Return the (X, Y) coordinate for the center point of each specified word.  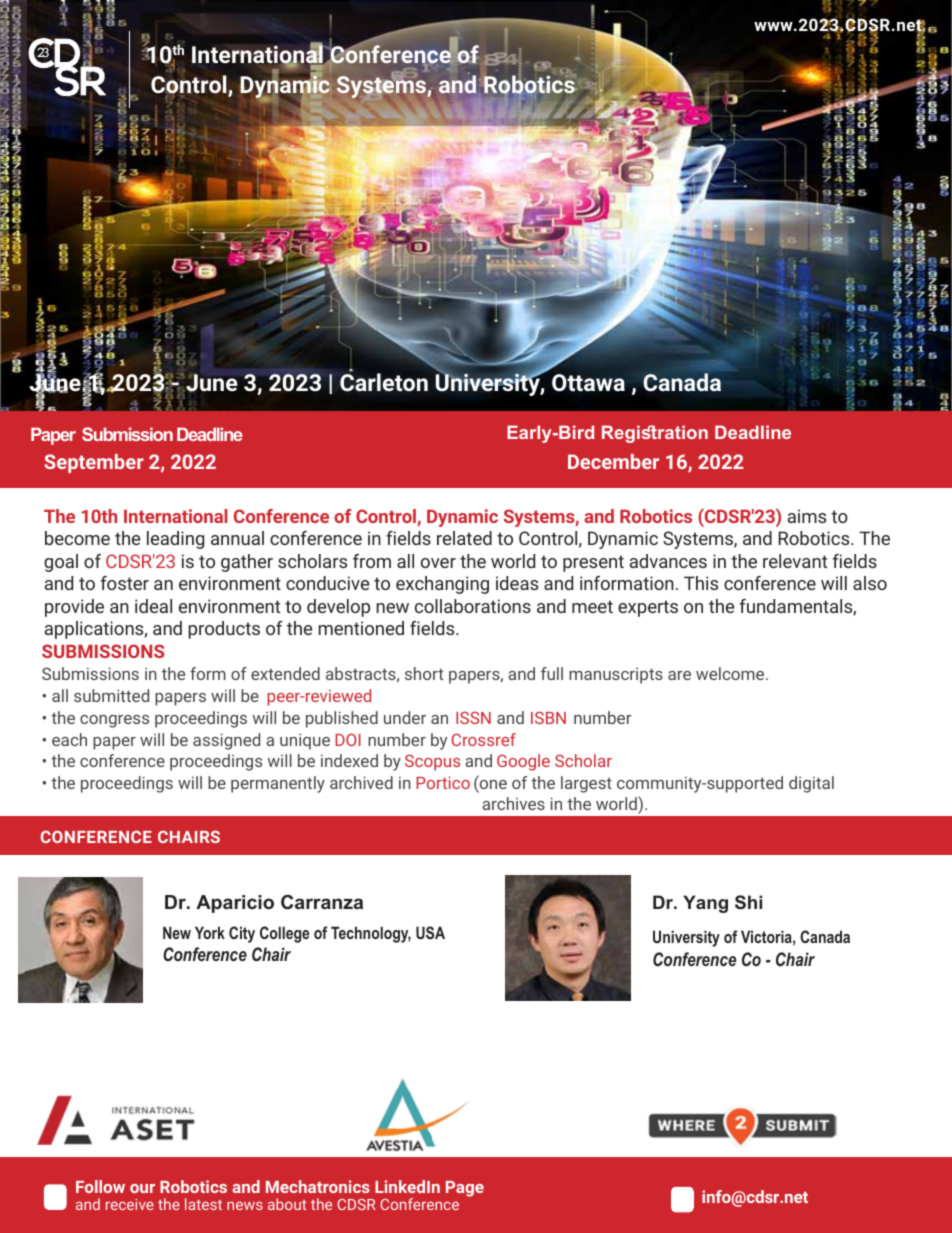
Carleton (384, 381)
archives (513, 803)
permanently (278, 784)
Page (465, 1189)
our (142, 1188)
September (94, 463)
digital (811, 784)
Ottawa (588, 382)
